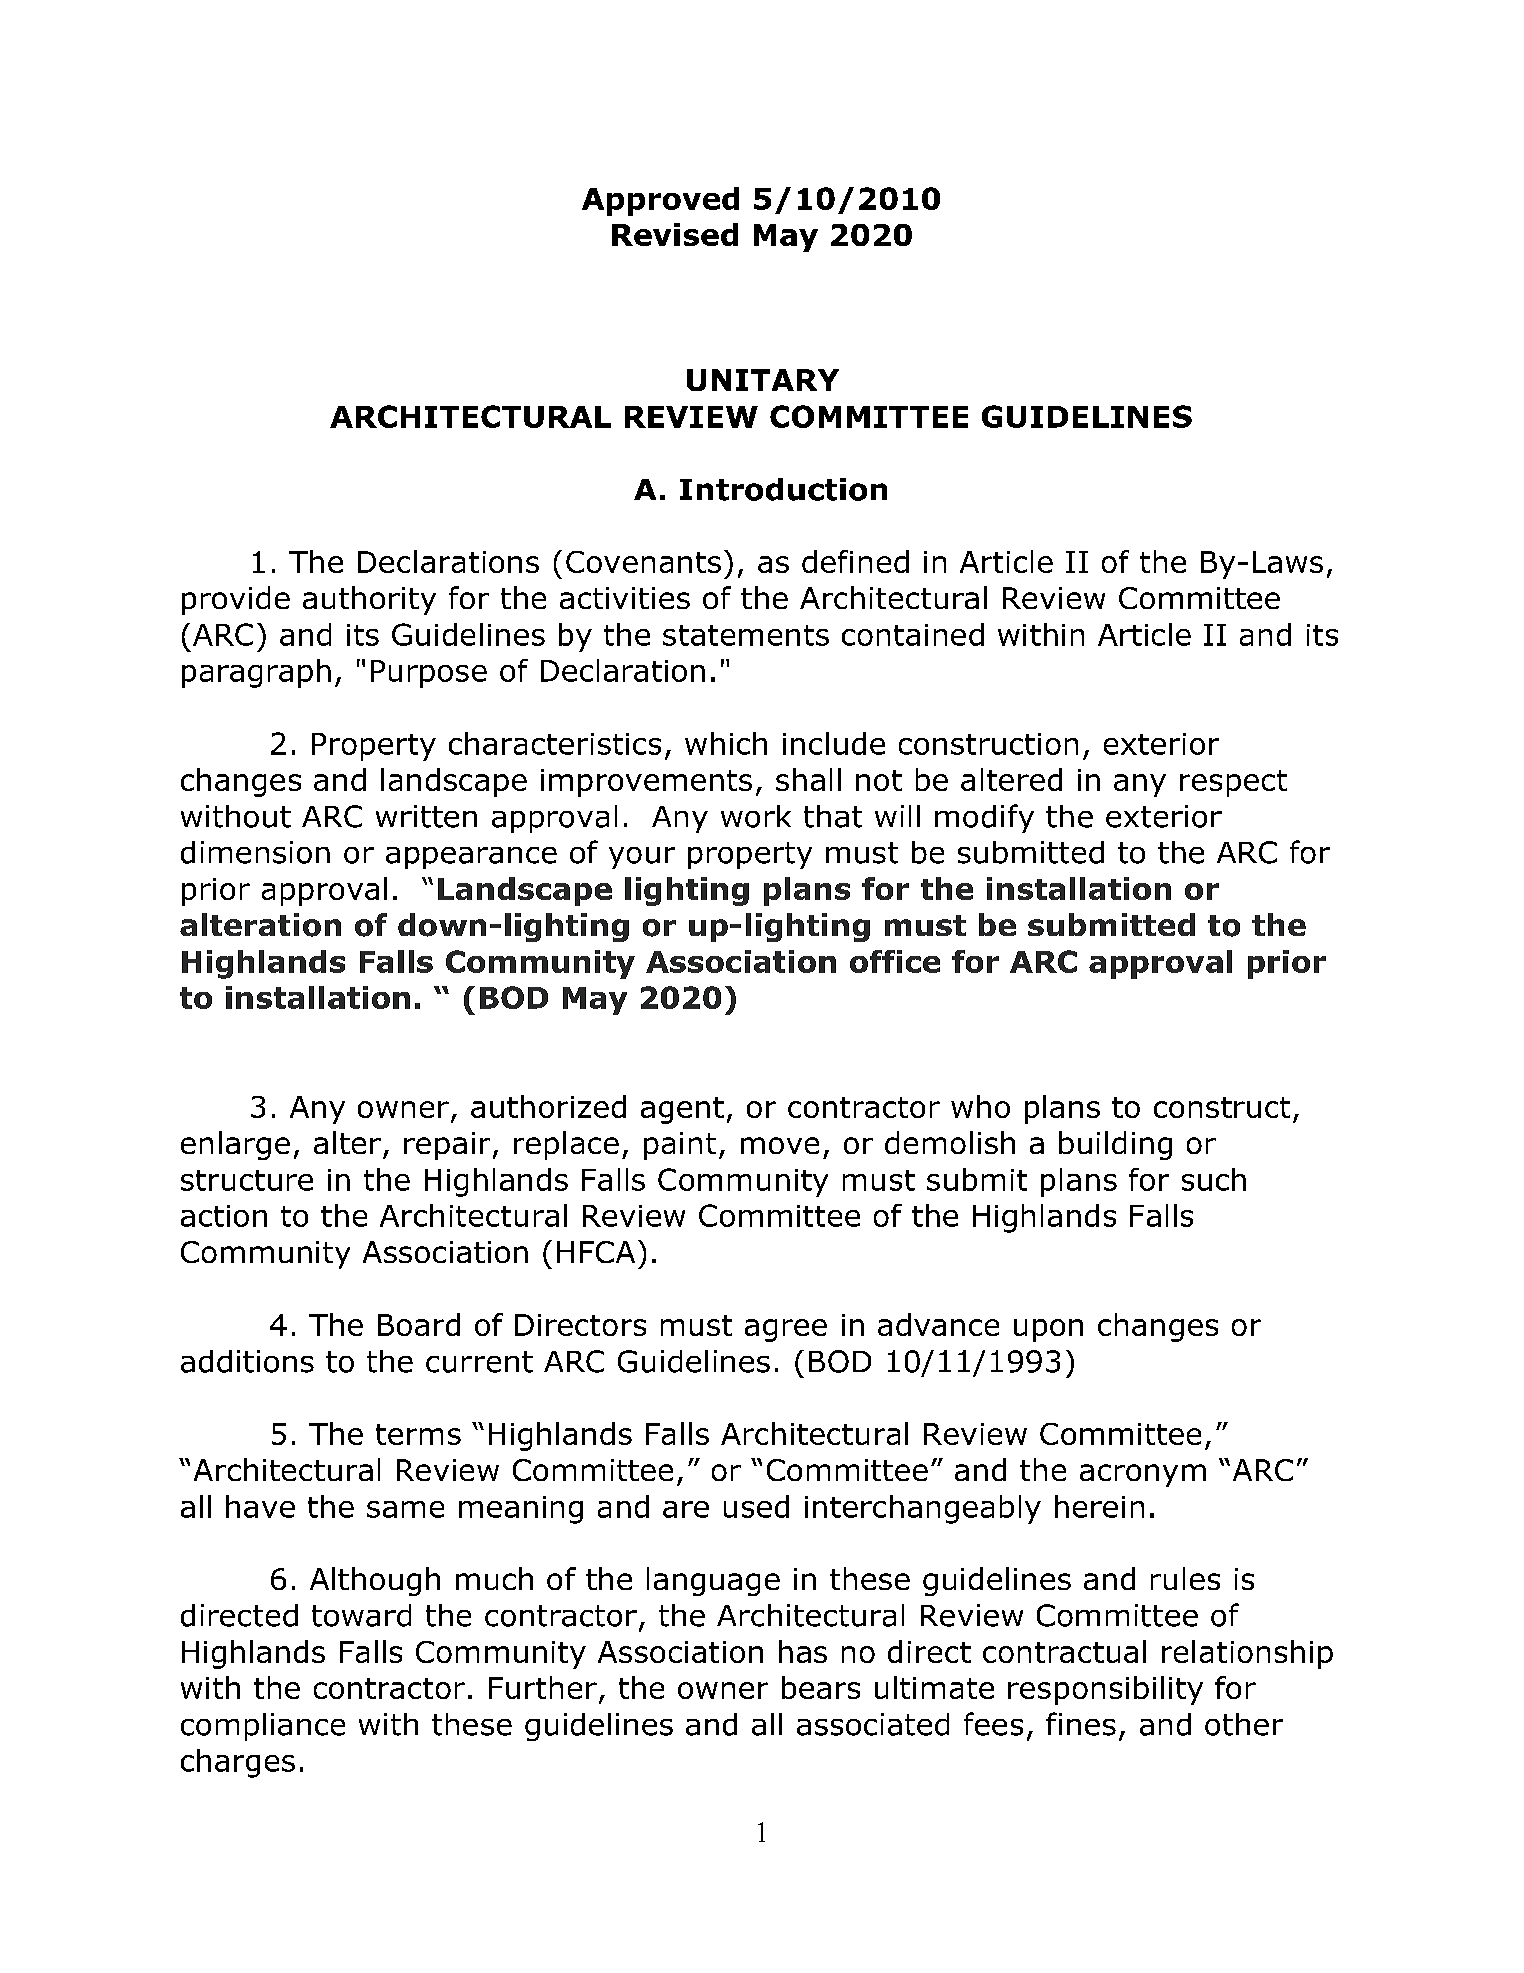  Describe the element at coordinates (1105, 1690) in the screenshot. I see `responsibility` at that location.
